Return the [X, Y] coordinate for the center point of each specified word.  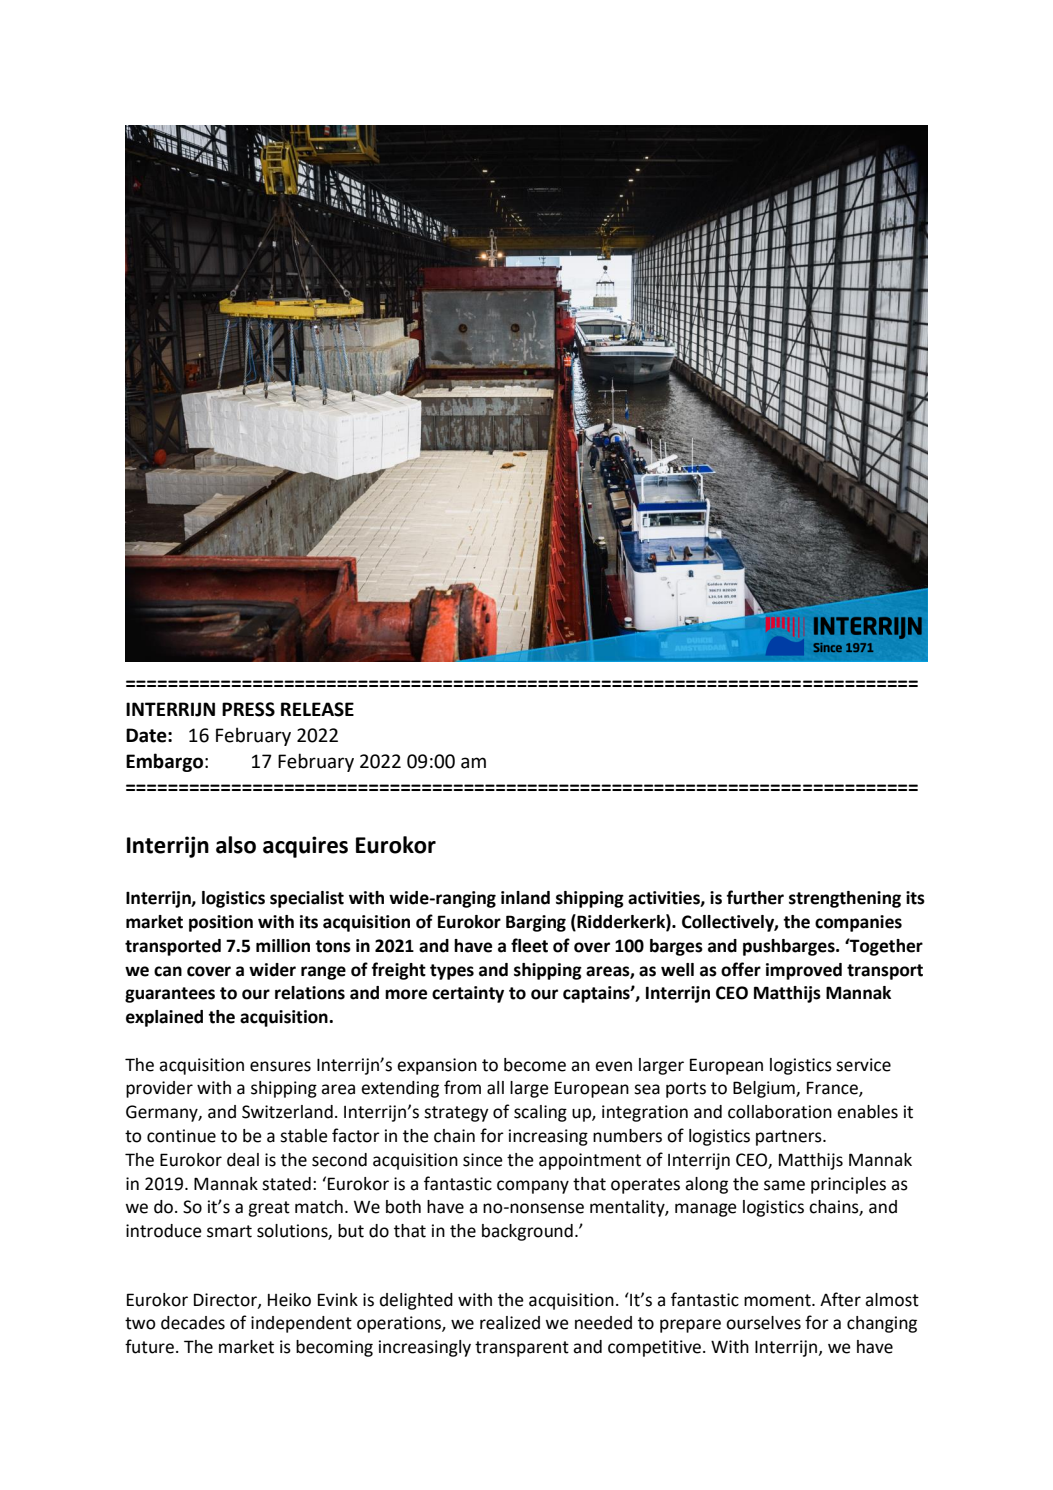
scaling [540, 1113]
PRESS [248, 709]
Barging [536, 923]
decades [193, 1323]
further [755, 897]
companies [858, 923]
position [221, 923]
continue [181, 1136]
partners [790, 1138]
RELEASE [317, 709]
